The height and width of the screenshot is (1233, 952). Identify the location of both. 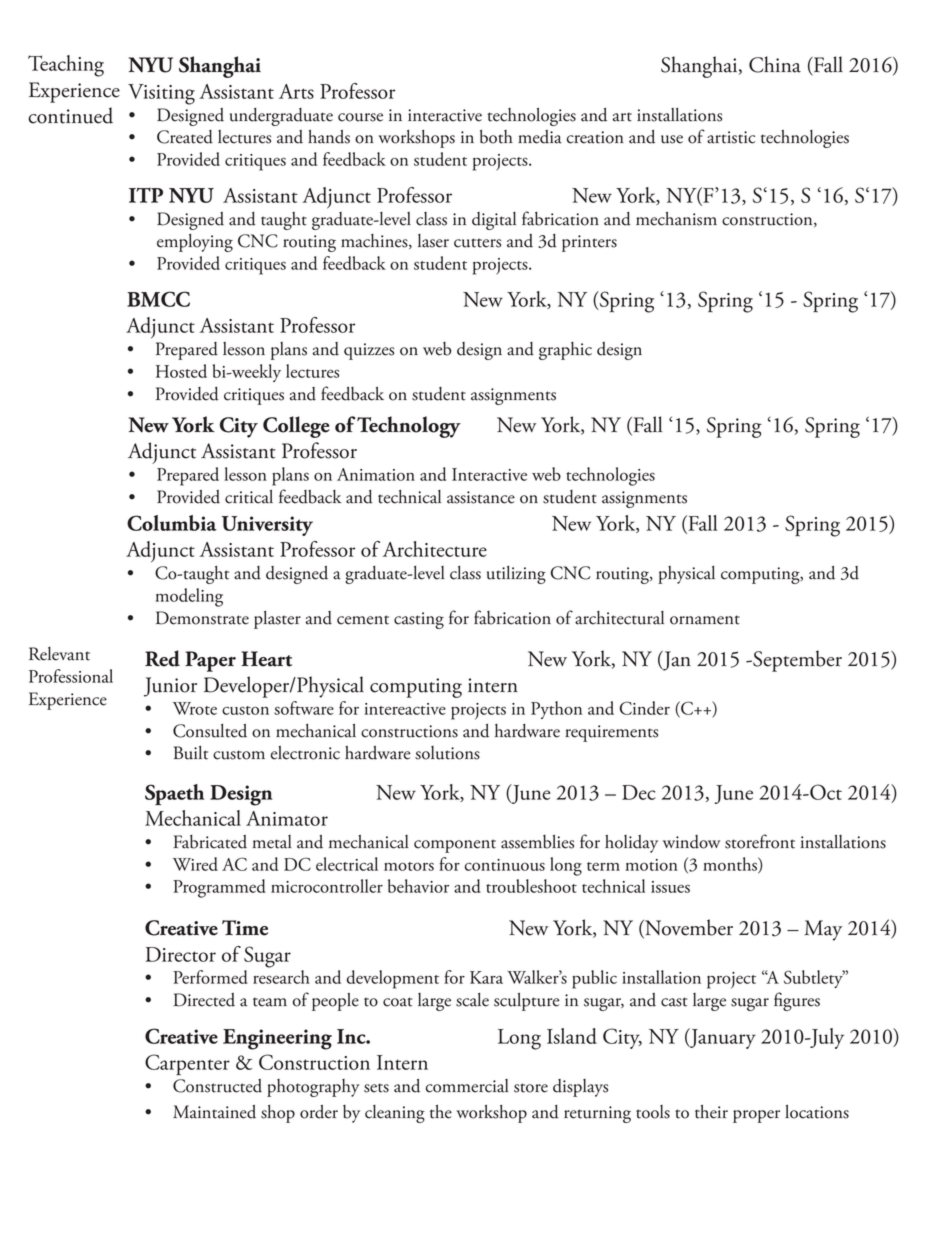
(496, 137).
